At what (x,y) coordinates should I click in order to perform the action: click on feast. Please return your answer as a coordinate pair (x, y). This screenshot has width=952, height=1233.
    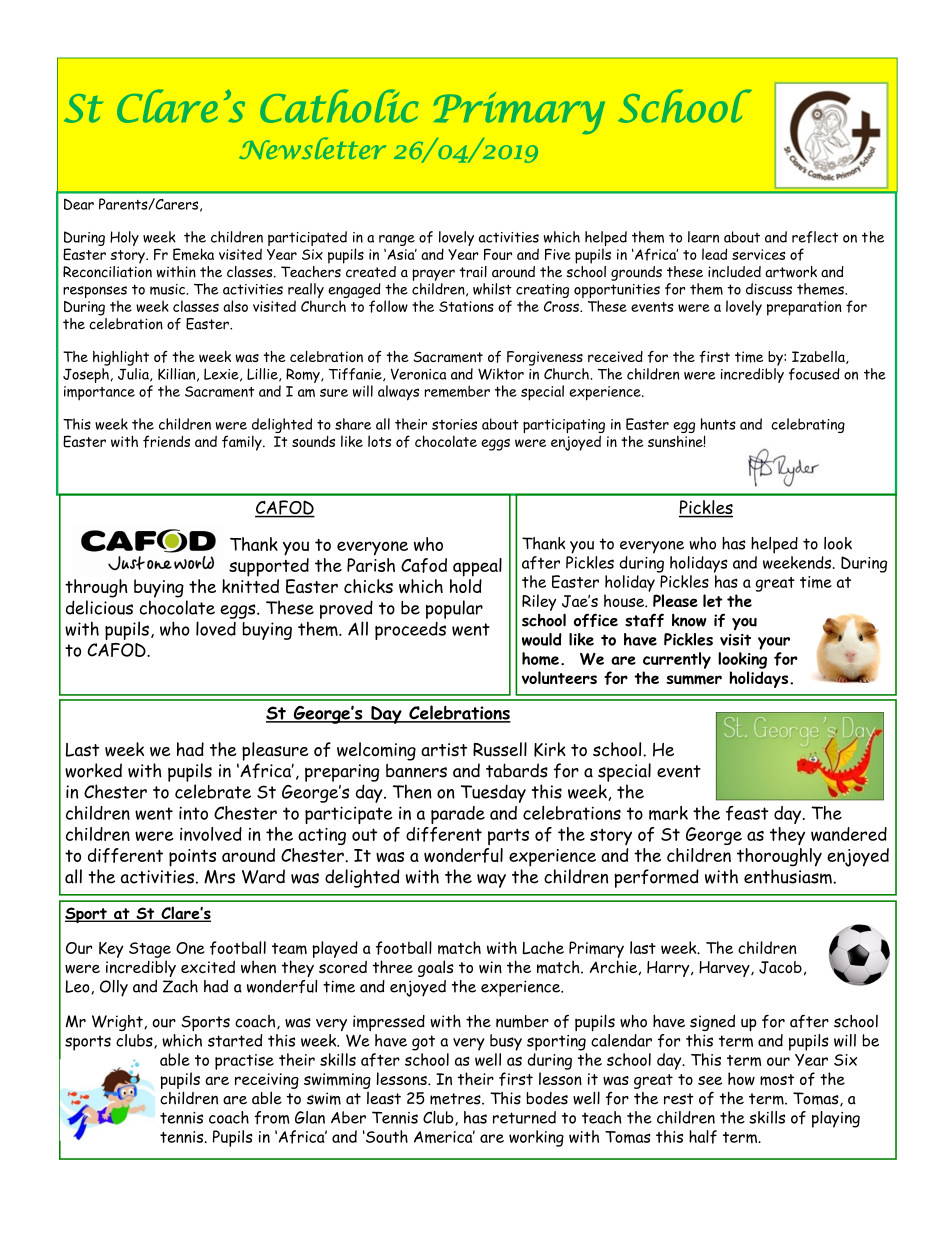
    Looking at the image, I should click on (747, 813).
